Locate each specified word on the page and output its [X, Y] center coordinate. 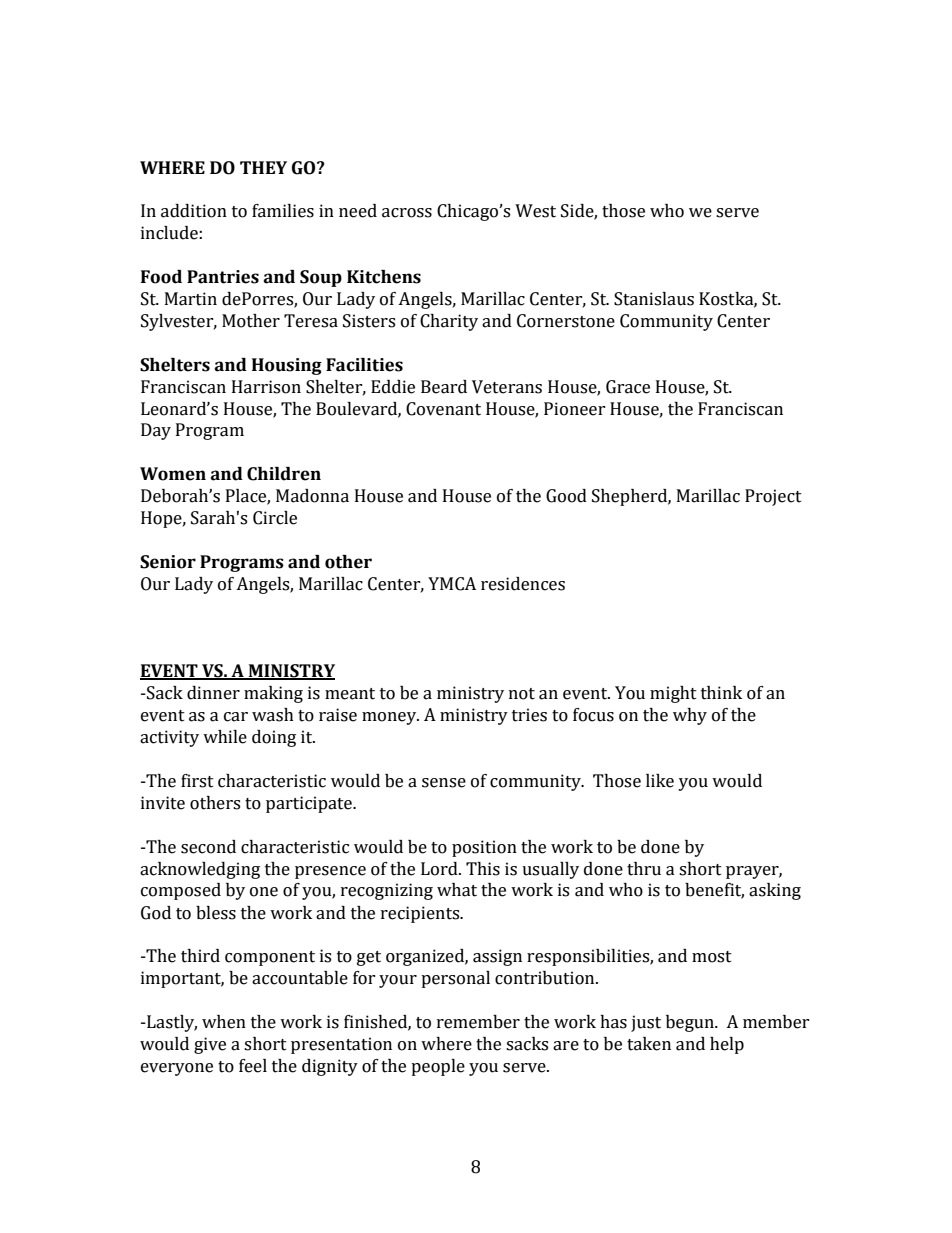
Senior [168, 562]
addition [194, 211]
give [210, 1045]
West [535, 211]
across [407, 213]
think [721, 693]
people [438, 1067]
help [727, 1045]
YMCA [452, 584]
